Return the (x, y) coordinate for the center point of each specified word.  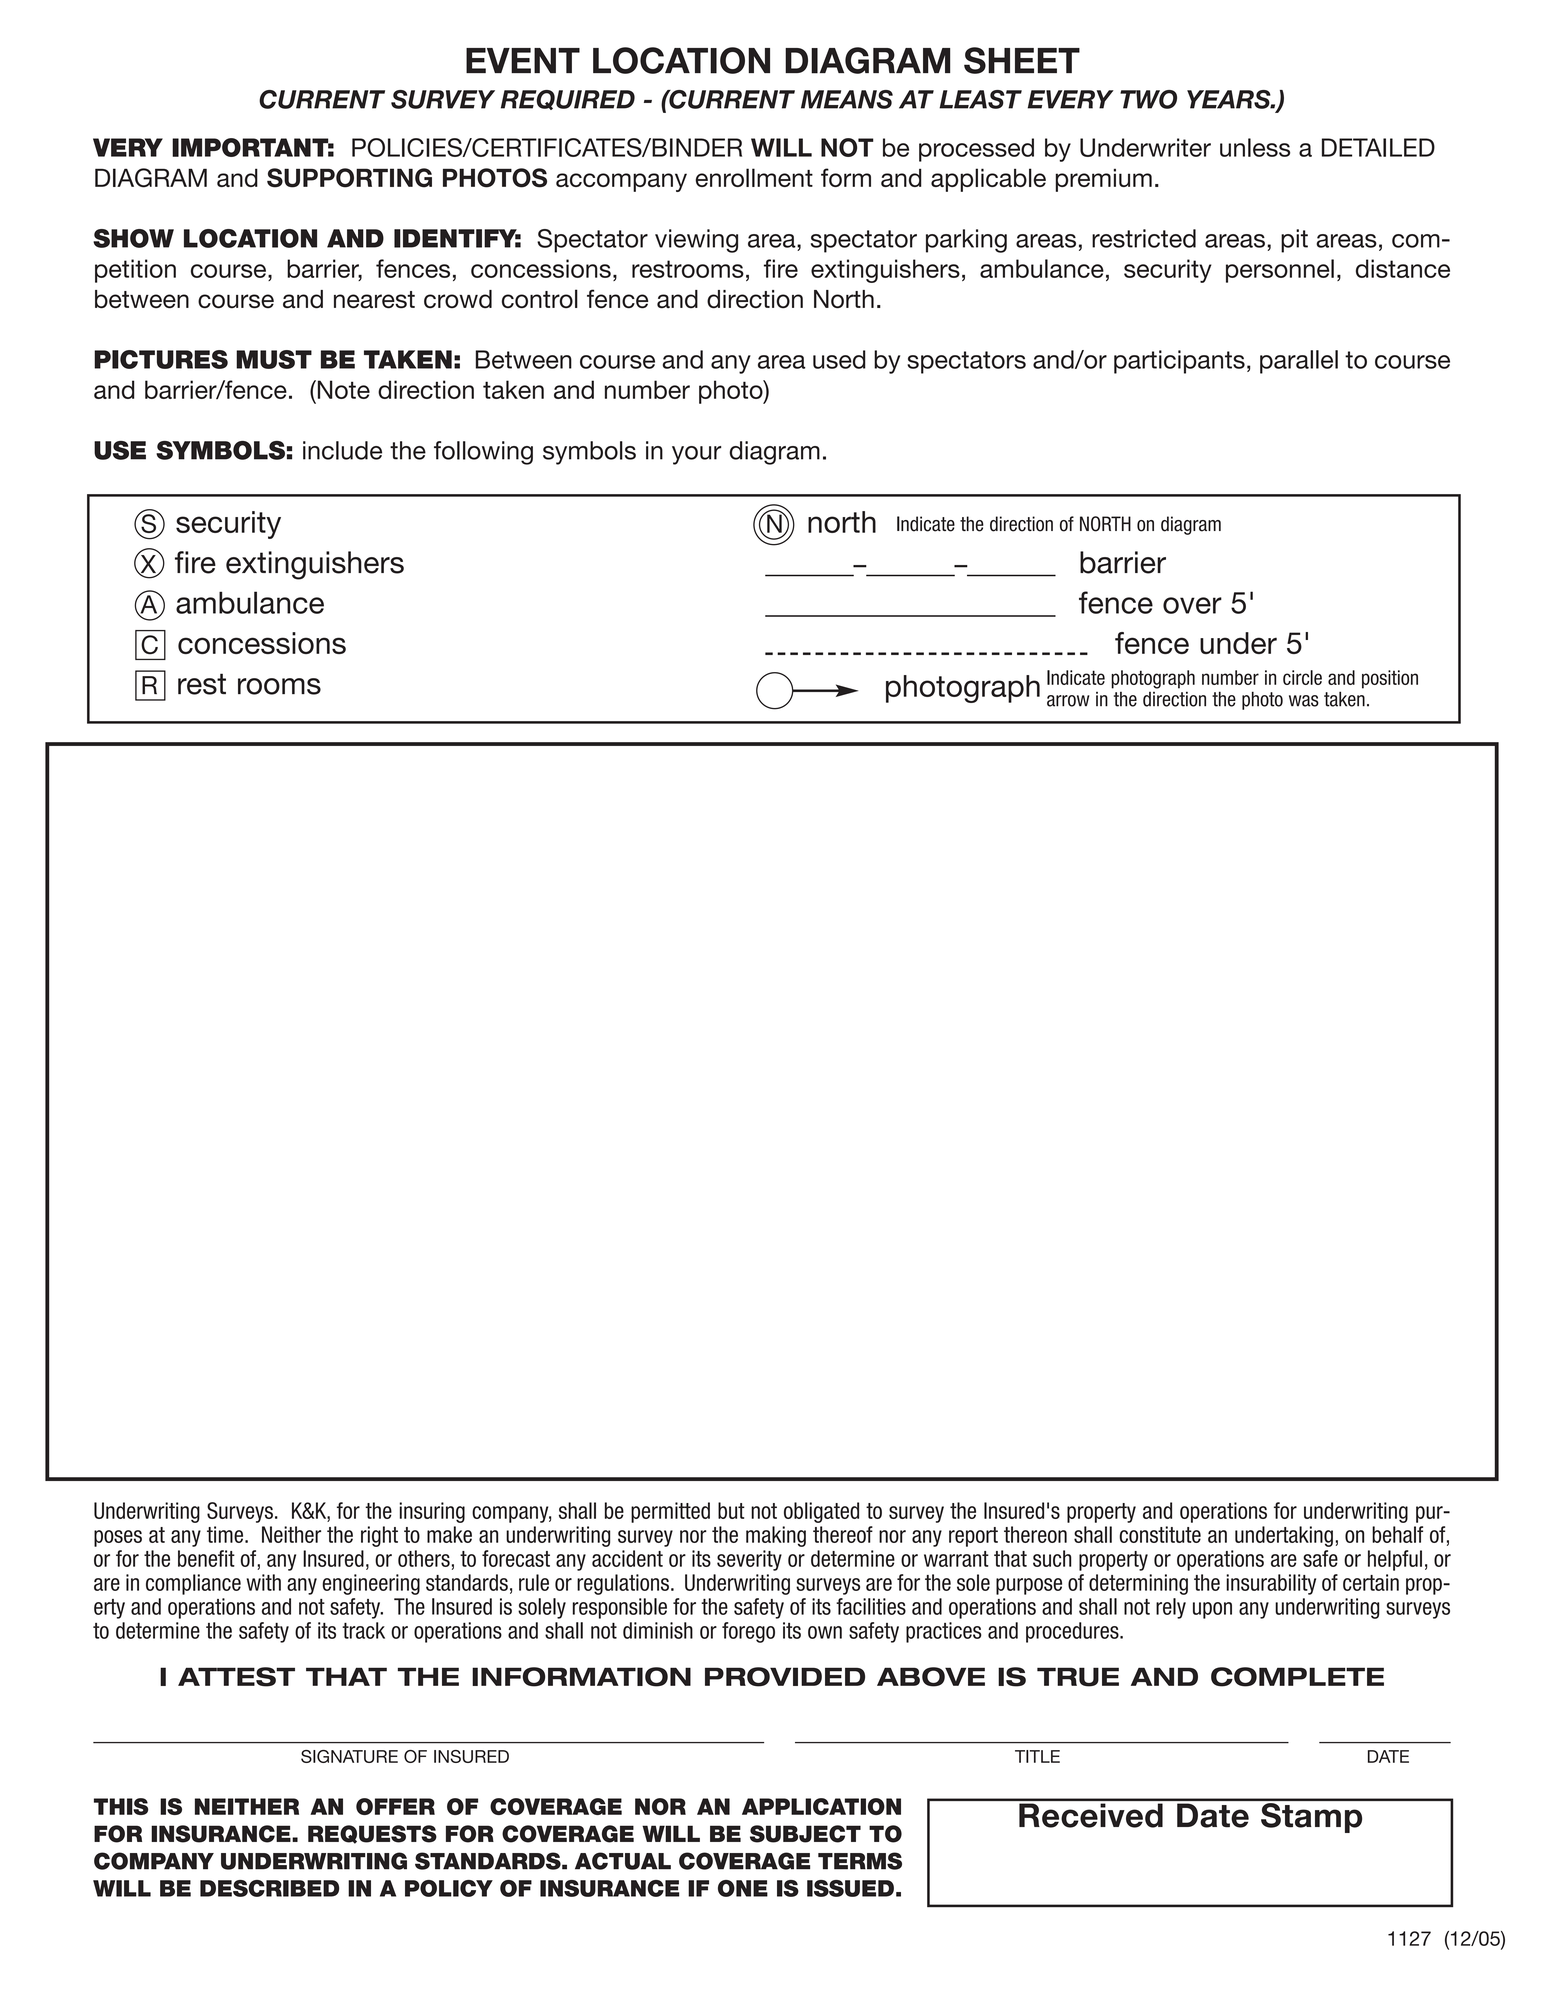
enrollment (754, 177)
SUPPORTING (349, 178)
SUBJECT (805, 1834)
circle (1302, 677)
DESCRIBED (269, 1888)
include (342, 450)
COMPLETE (1297, 1677)
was (1304, 701)
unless (1255, 147)
